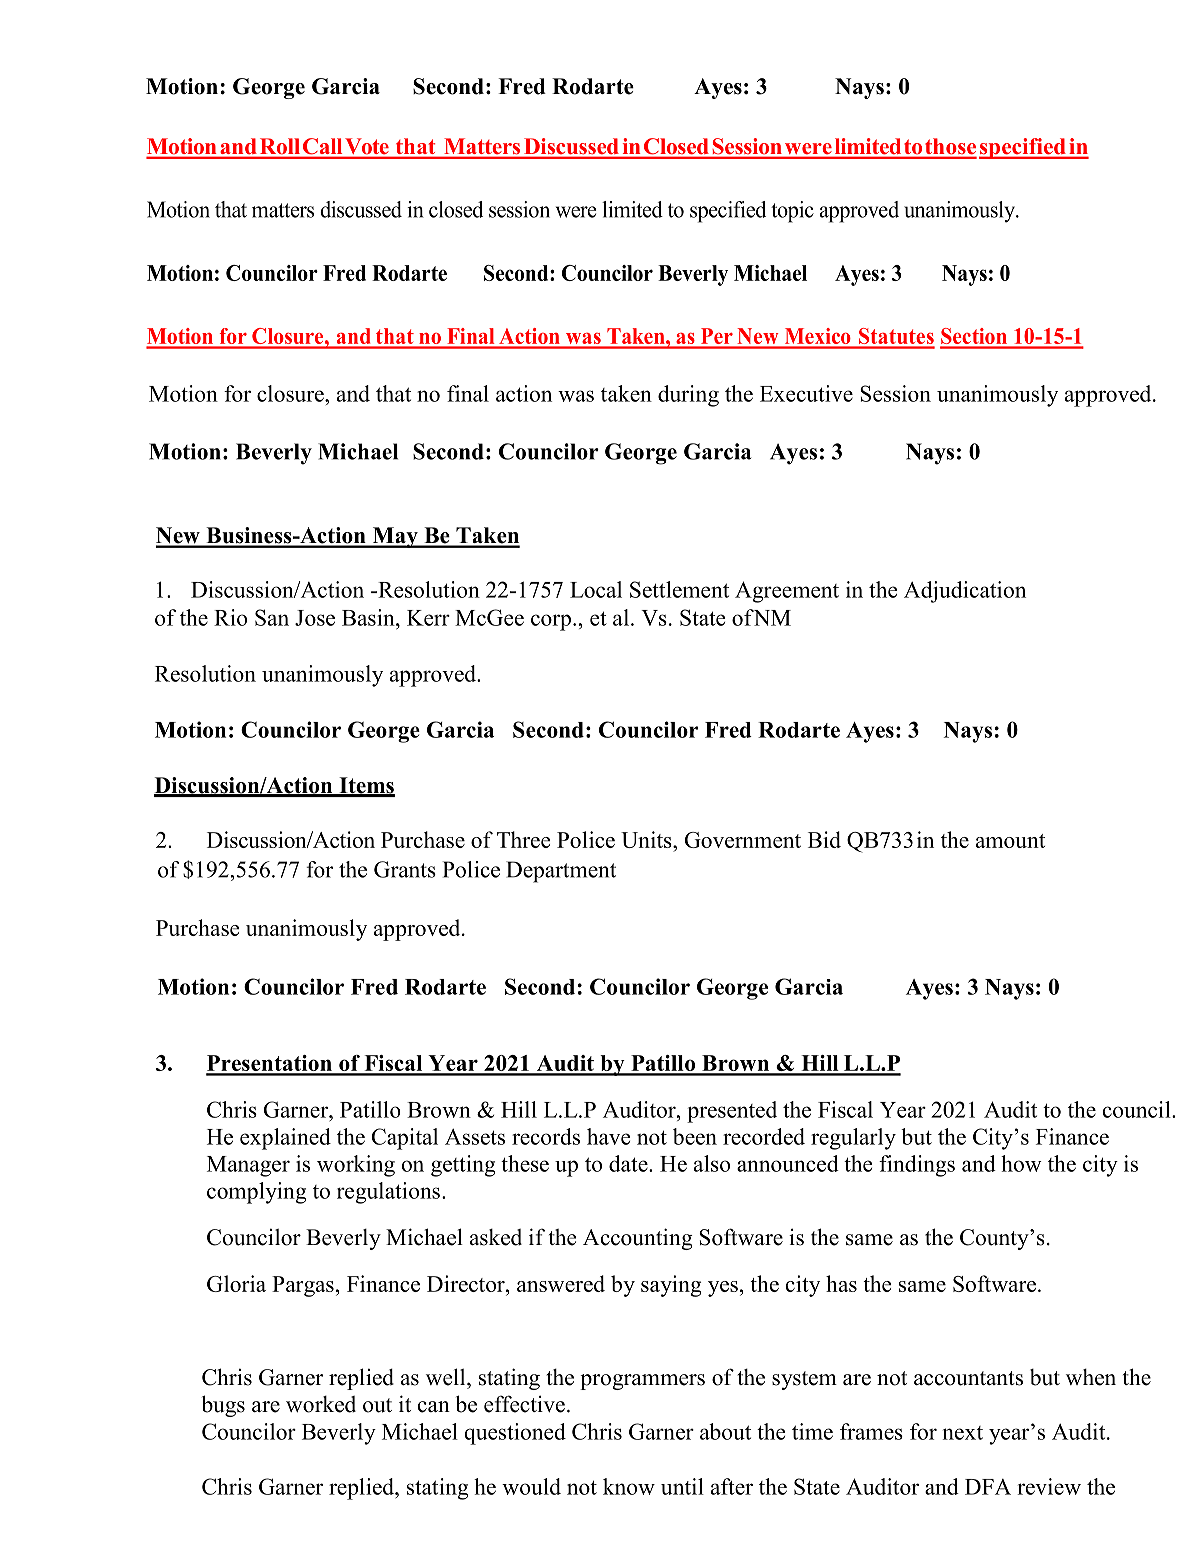 This document has width=1197, height=1550. What do you see at coordinates (682, 1486) in the document?
I see `until` at bounding box center [682, 1486].
